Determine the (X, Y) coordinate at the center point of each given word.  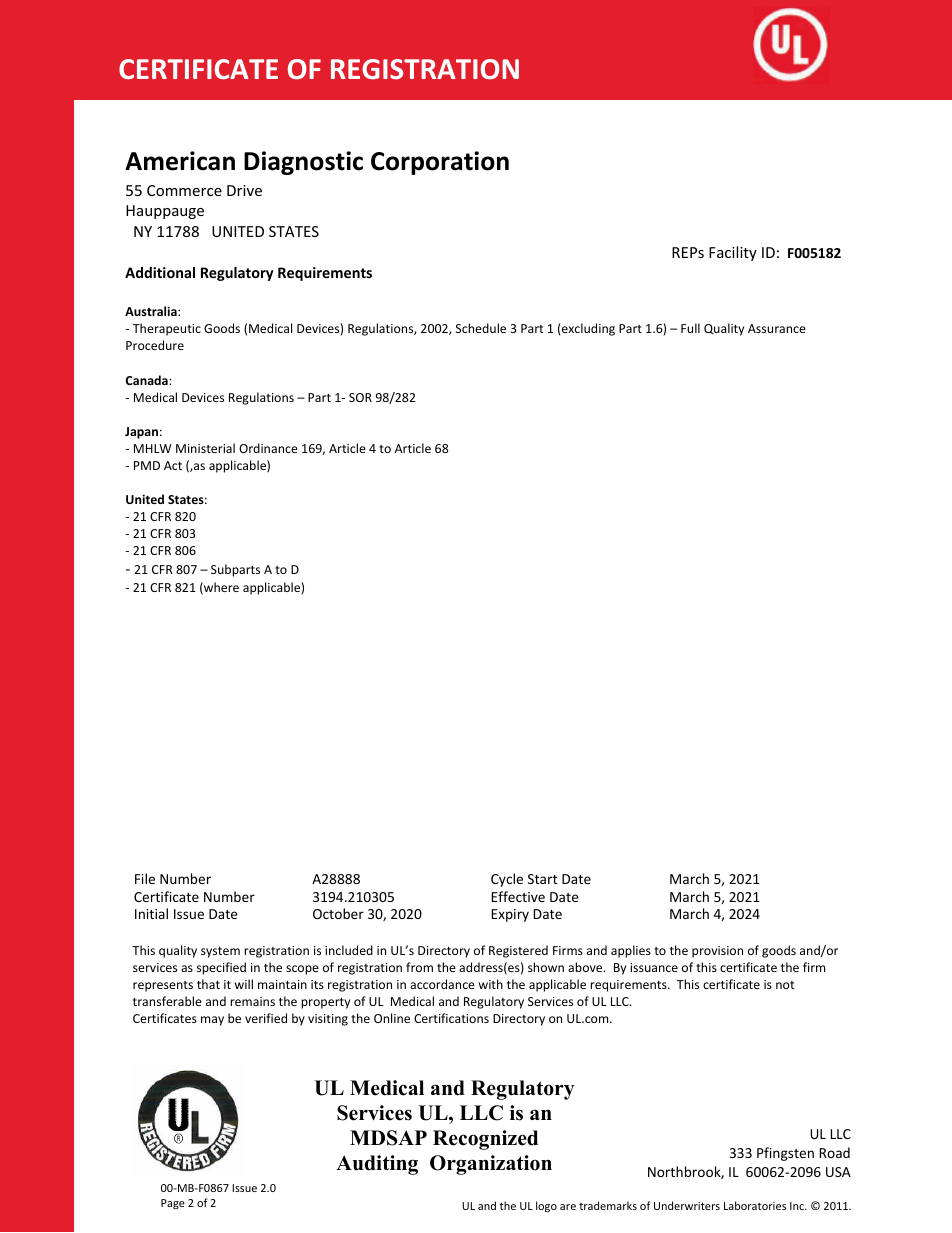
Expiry (510, 915)
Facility (733, 253)
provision (717, 952)
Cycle (507, 880)
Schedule (481, 328)
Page (173, 1204)
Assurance (777, 328)
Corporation (440, 163)
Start (542, 879)
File (145, 878)
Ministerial (205, 448)
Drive (244, 190)
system (220, 952)
